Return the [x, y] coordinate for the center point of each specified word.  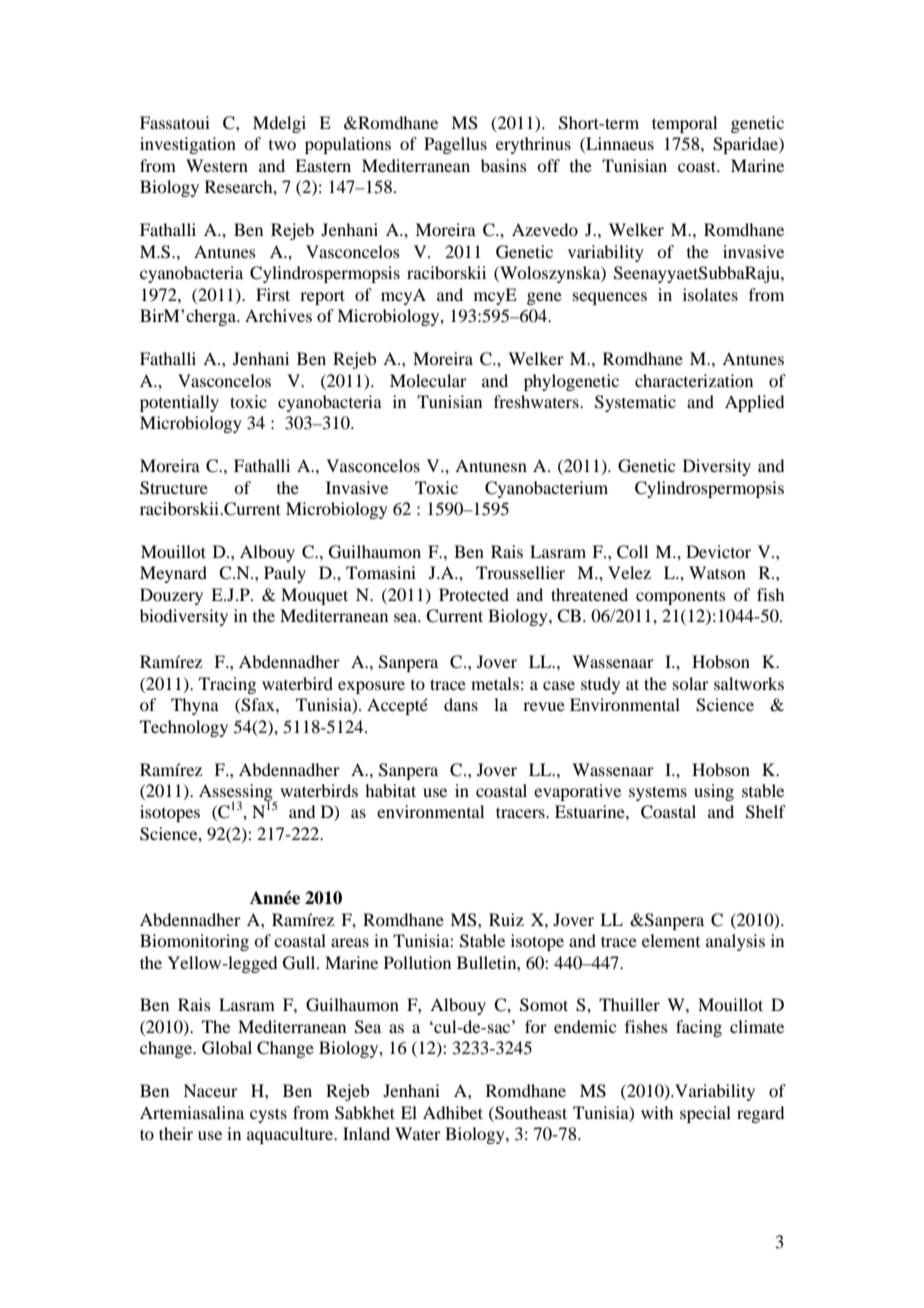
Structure [174, 488]
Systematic [635, 403]
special [705, 1114]
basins [504, 165]
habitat [390, 790]
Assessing [237, 794]
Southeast [530, 1113]
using [714, 792]
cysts [268, 1115]
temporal [684, 124]
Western [217, 165]
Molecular [428, 380]
